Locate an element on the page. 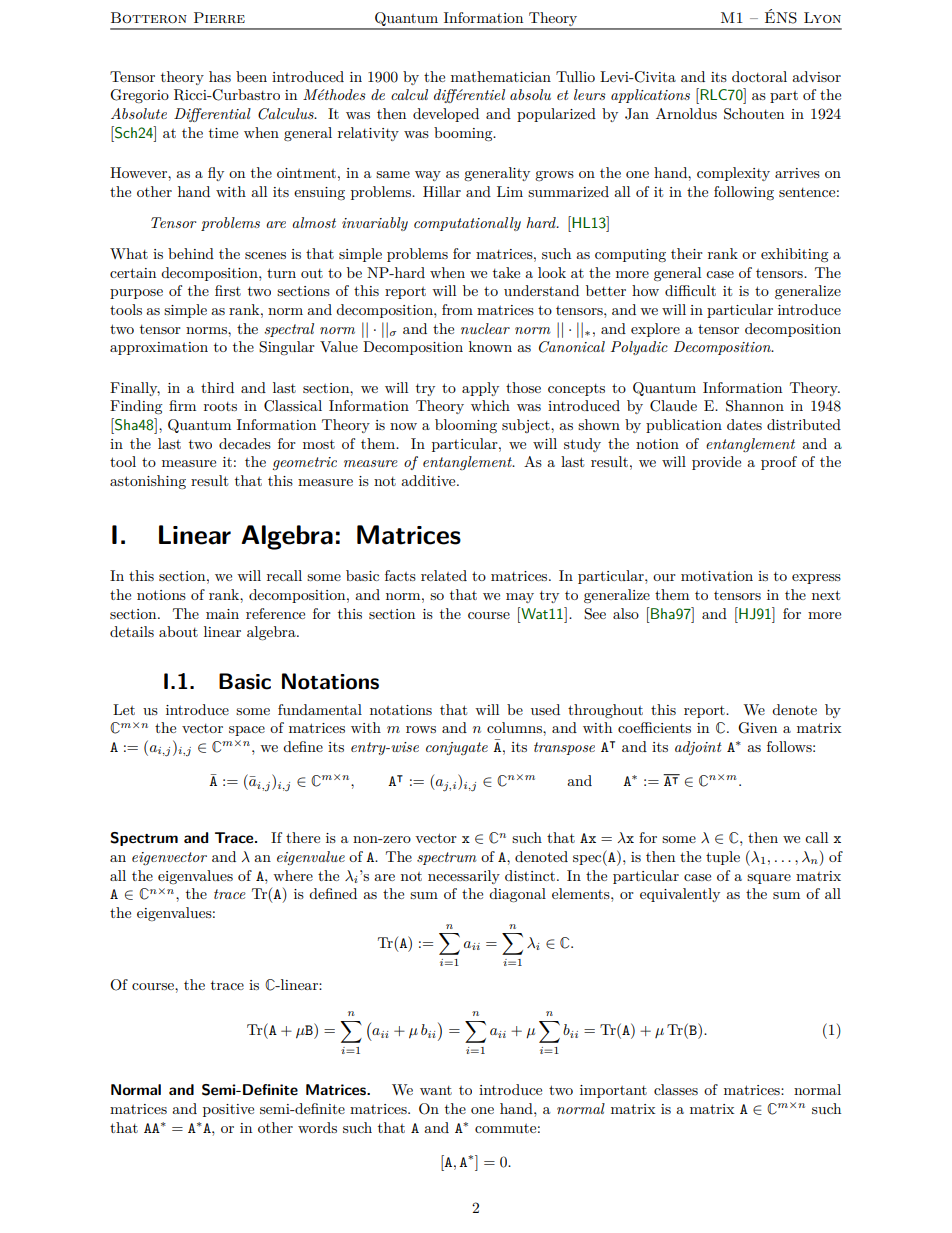  developed is located at coordinates (446, 115).
